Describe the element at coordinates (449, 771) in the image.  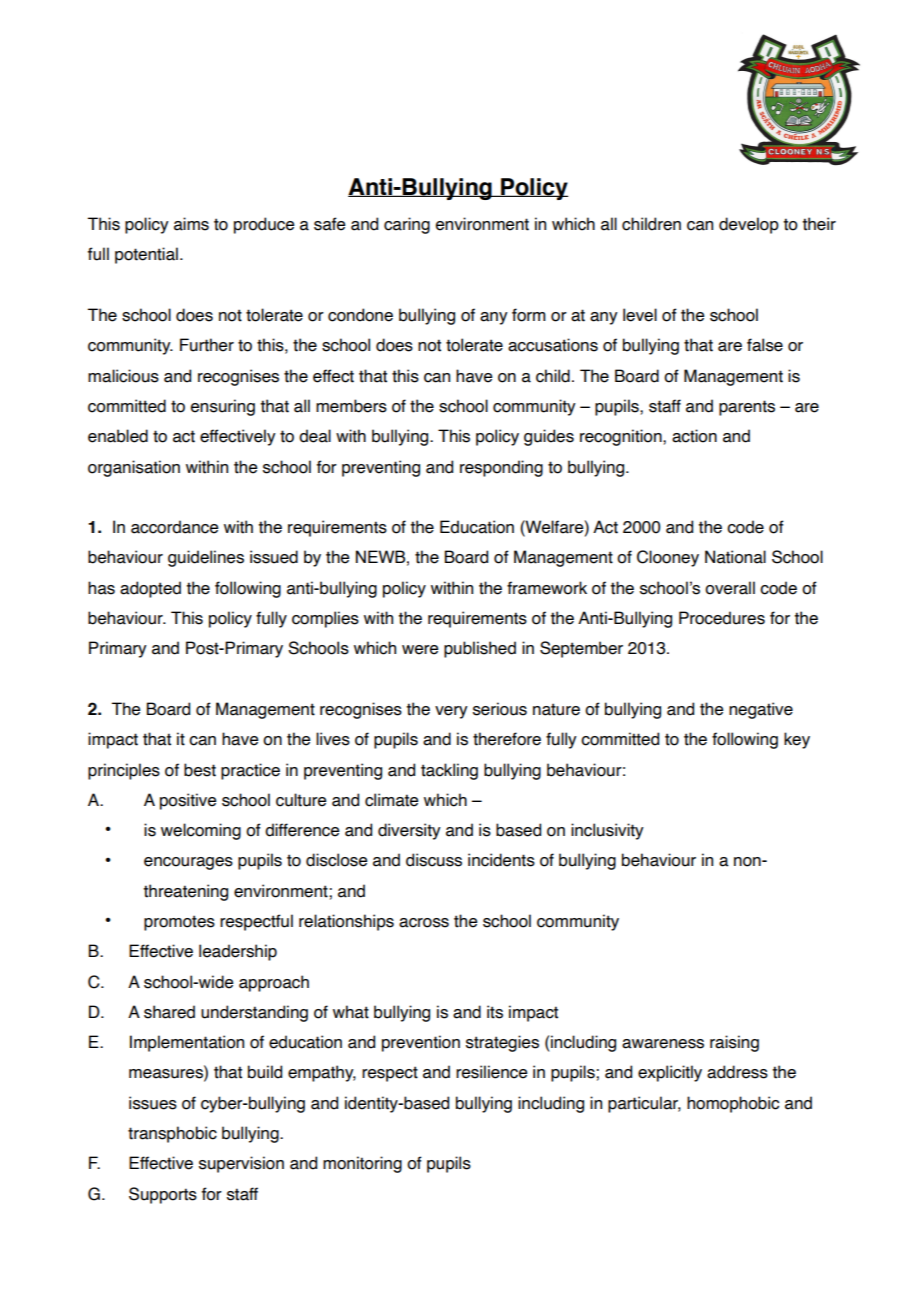
I see `tackling` at that location.
